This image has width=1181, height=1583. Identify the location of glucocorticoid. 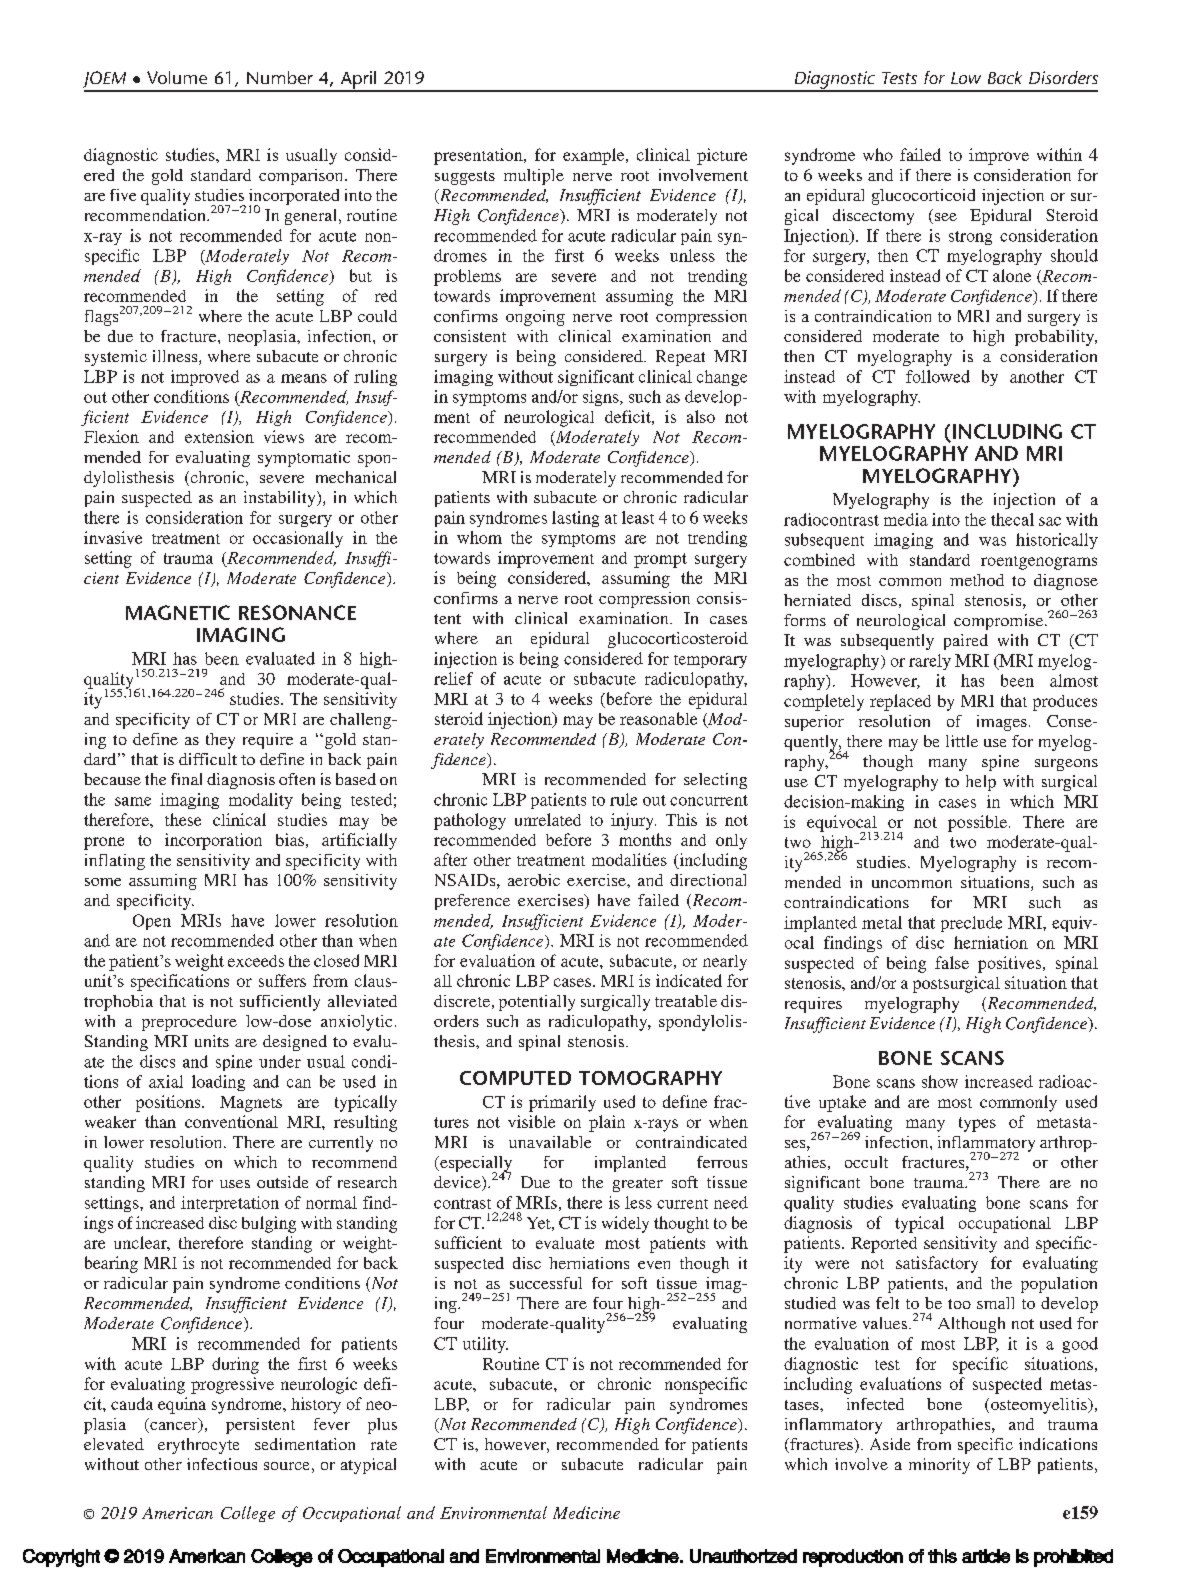
(923, 197).
